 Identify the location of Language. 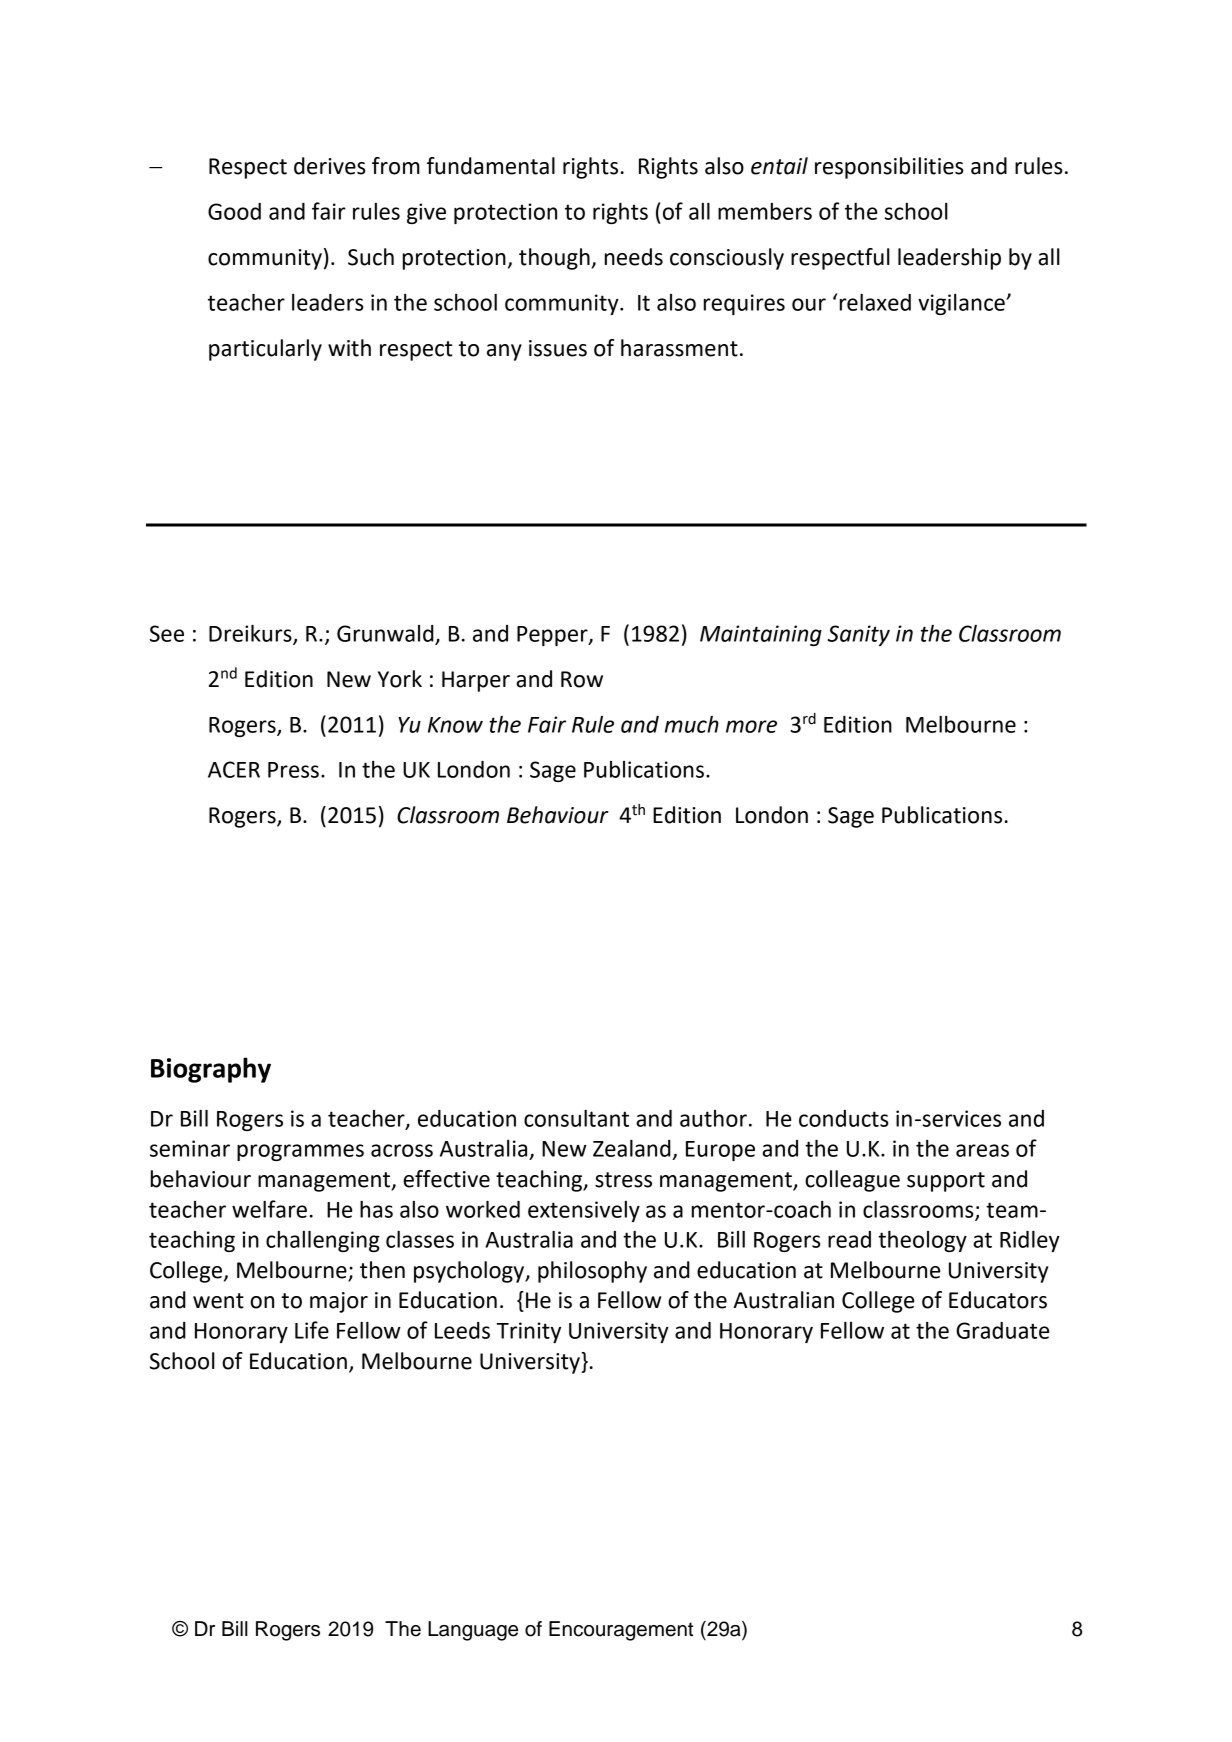
(473, 1631).
